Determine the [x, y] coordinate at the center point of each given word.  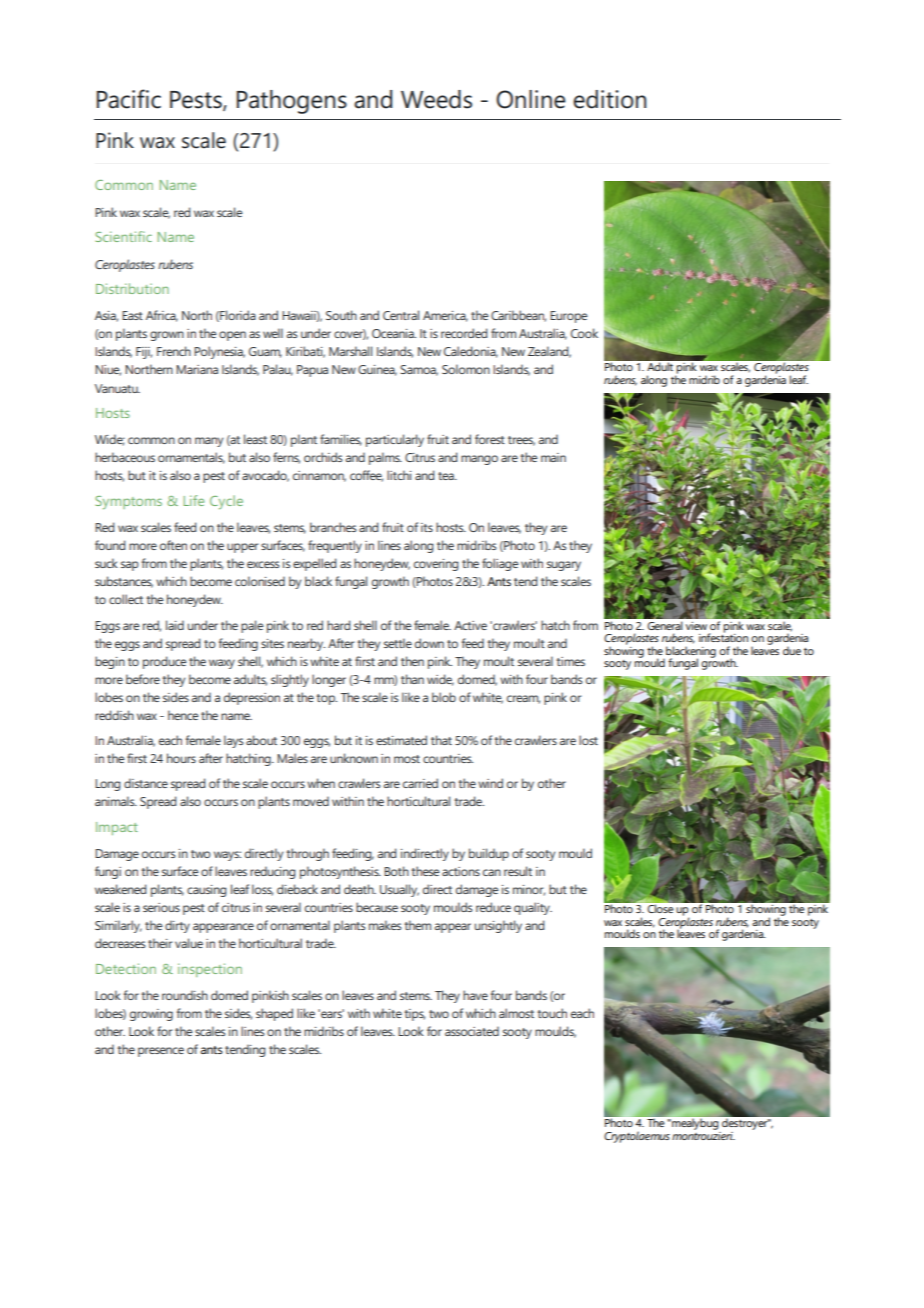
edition [609, 99]
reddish [114, 715]
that [441, 740]
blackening [690, 653]
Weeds [436, 99]
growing [151, 1015]
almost [516, 1013]
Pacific [129, 99]
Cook [584, 333]
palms [385, 458]
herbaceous [125, 457]
